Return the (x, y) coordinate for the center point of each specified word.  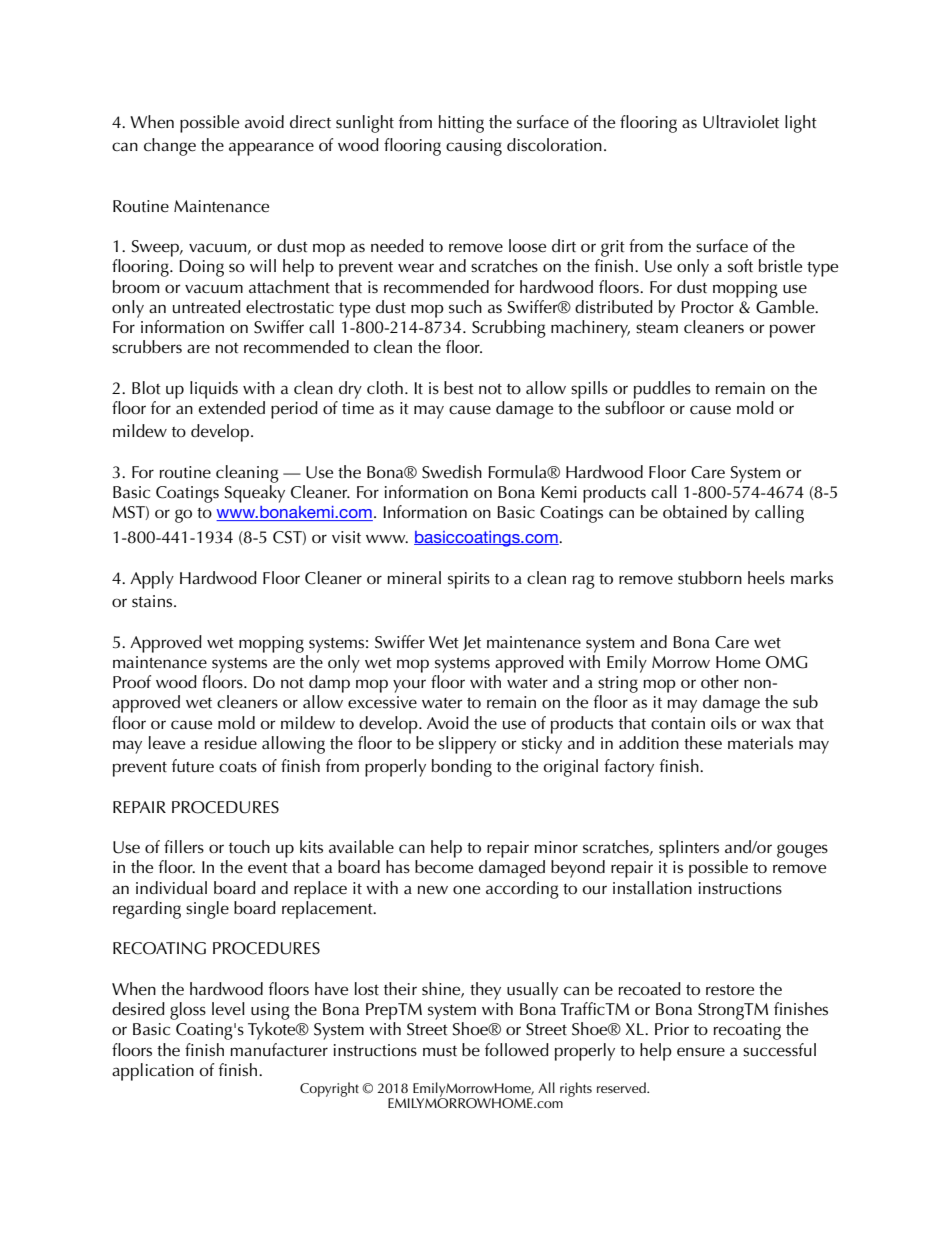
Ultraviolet (741, 122)
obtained (695, 511)
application (153, 1072)
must (440, 1051)
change (170, 147)
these (703, 743)
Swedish (452, 472)
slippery (467, 745)
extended (232, 408)
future (193, 766)
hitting (461, 124)
